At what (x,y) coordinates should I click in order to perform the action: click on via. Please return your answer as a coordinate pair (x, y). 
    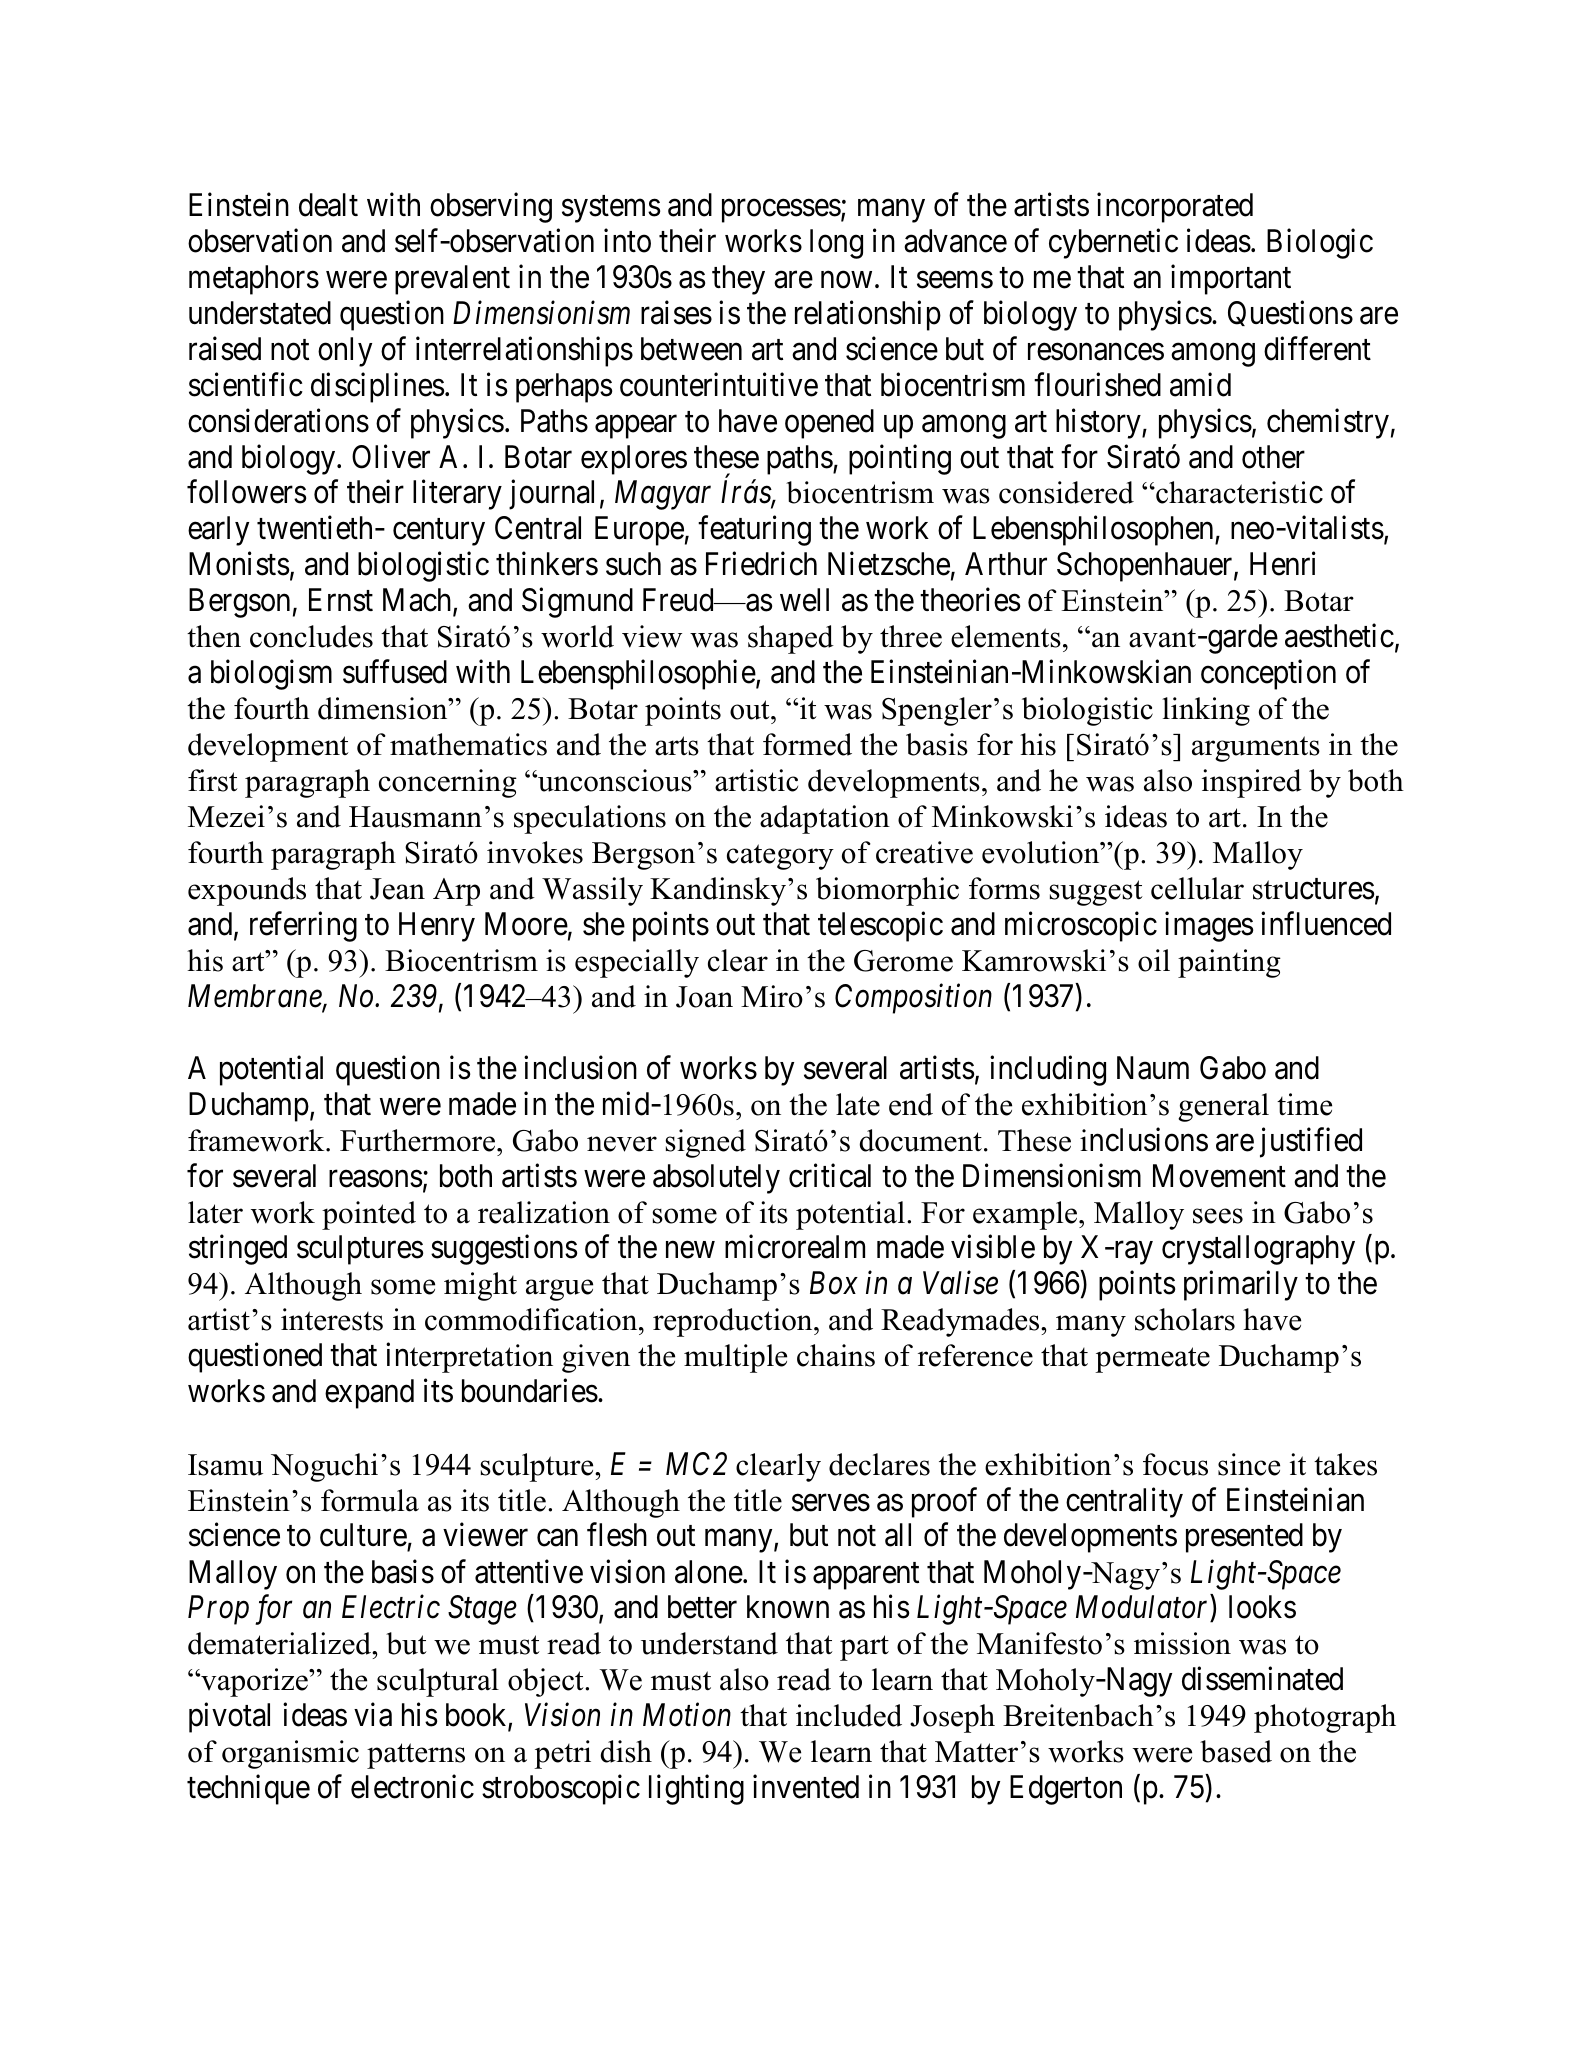
    Looking at the image, I should click on (373, 1715).
